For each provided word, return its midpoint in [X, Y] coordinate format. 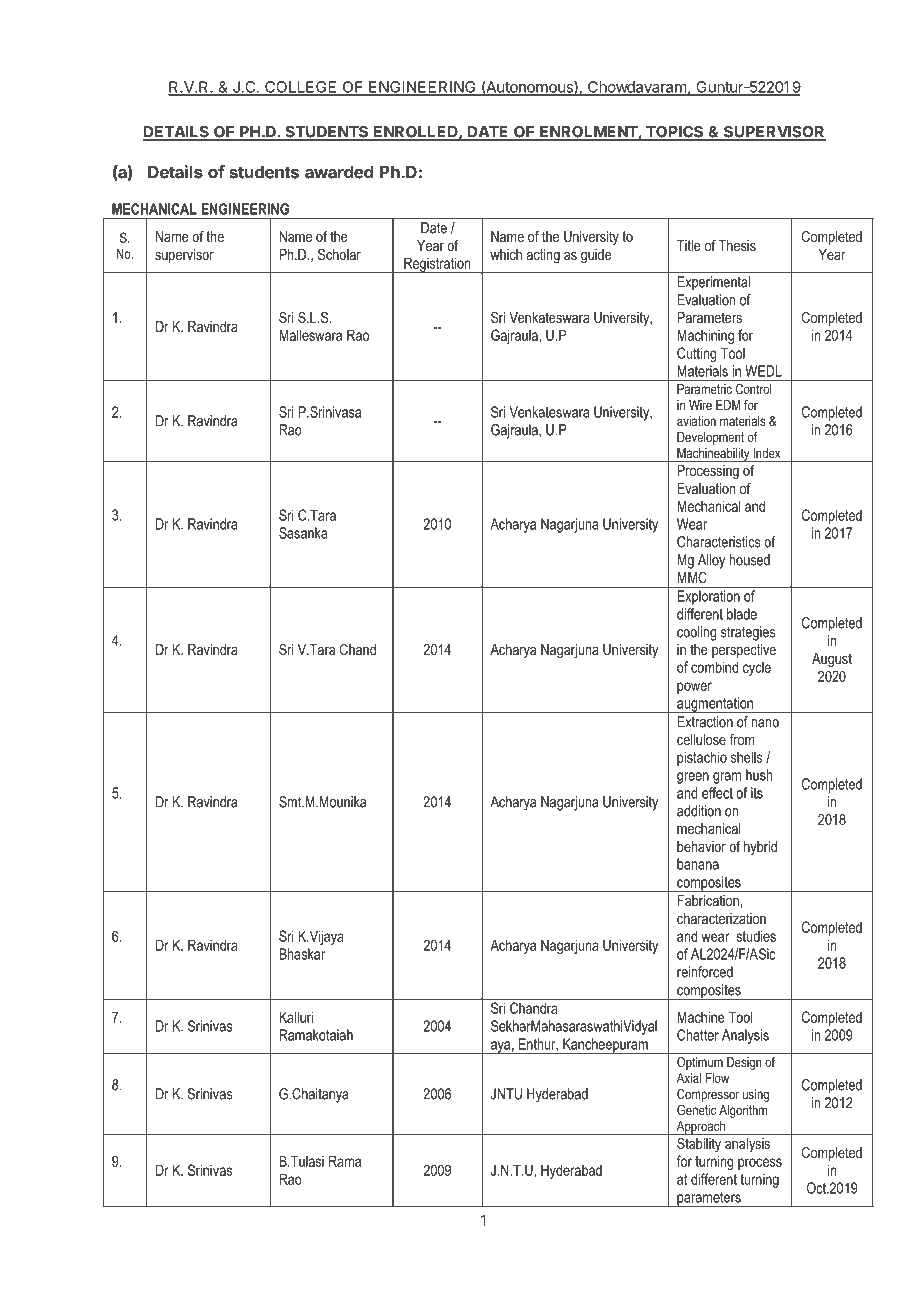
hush [759, 775]
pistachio [702, 758]
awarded [339, 172]
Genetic [696, 1110]
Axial [689, 1078]
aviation [696, 421]
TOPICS [675, 133]
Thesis [737, 245]
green [693, 778]
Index [767, 453]
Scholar [339, 254]
